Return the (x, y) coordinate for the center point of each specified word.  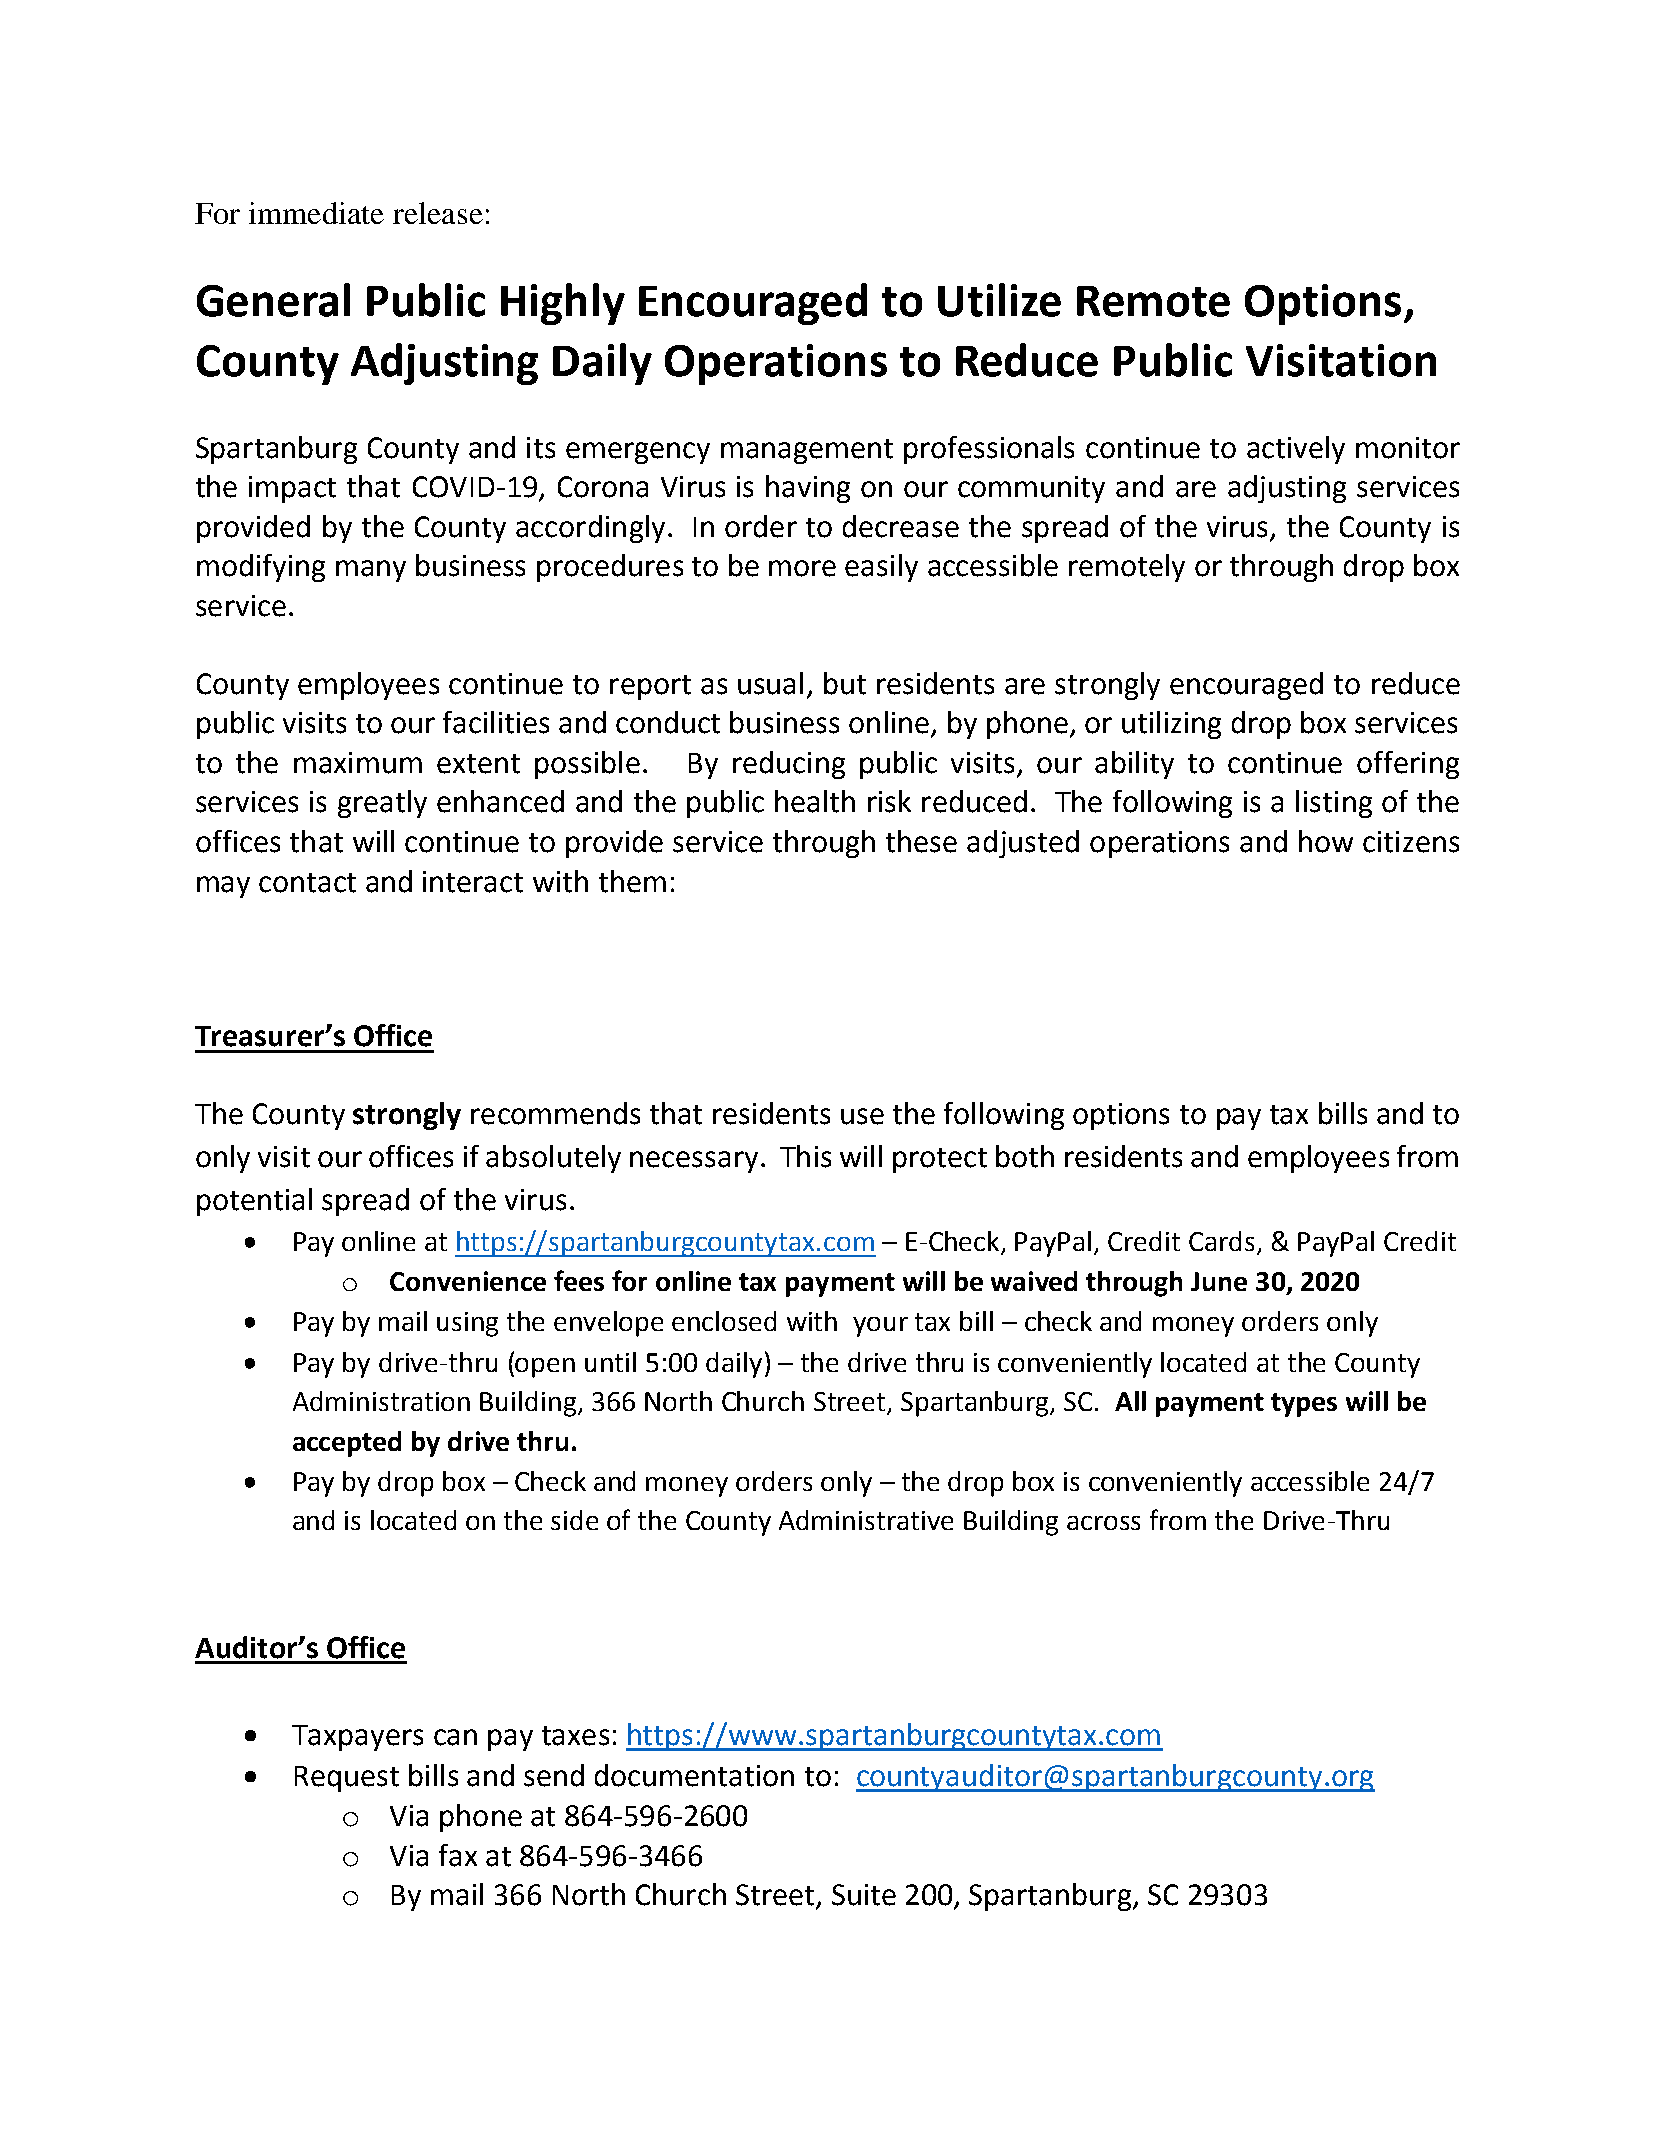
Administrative (866, 1520)
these (921, 841)
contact (307, 883)
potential (254, 1202)
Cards (1221, 1241)
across (1103, 1523)
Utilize (999, 300)
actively (1296, 450)
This (805, 1156)
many (371, 571)
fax (458, 1855)
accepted (347, 1444)
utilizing (1171, 725)
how (1326, 841)
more (802, 568)
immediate (316, 213)
